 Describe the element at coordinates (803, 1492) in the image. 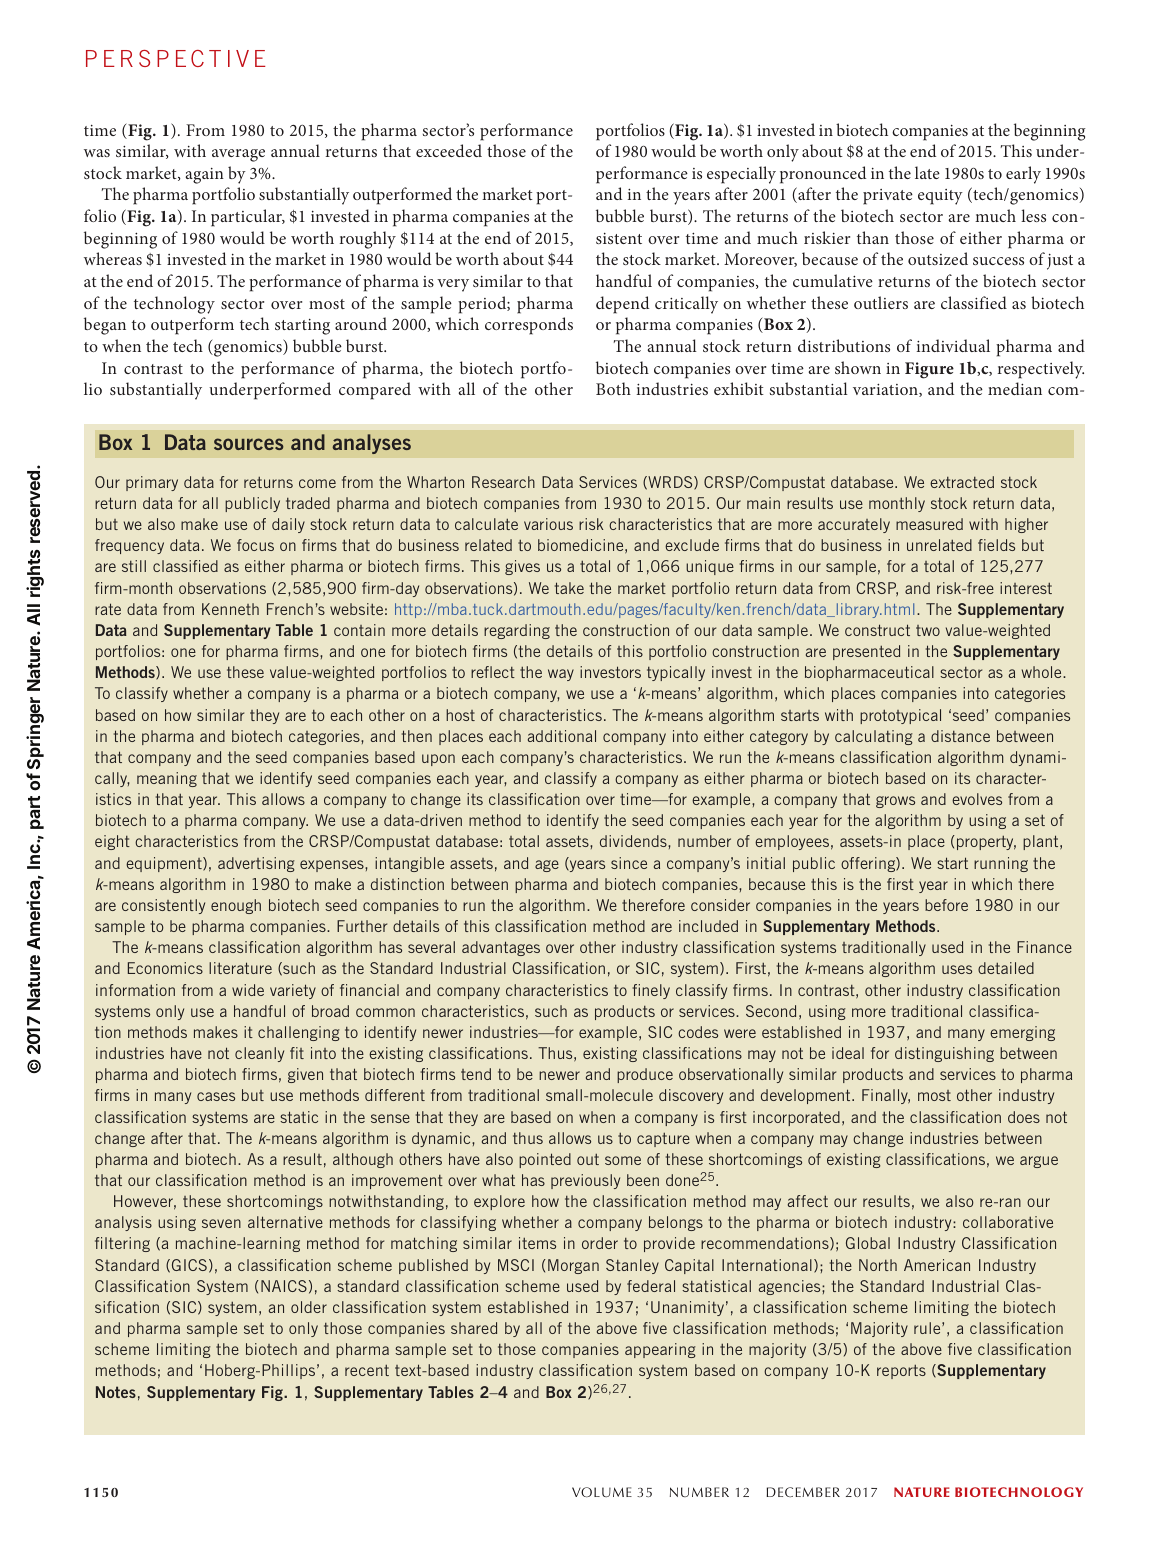

I see `DECEMBER` at that location.
